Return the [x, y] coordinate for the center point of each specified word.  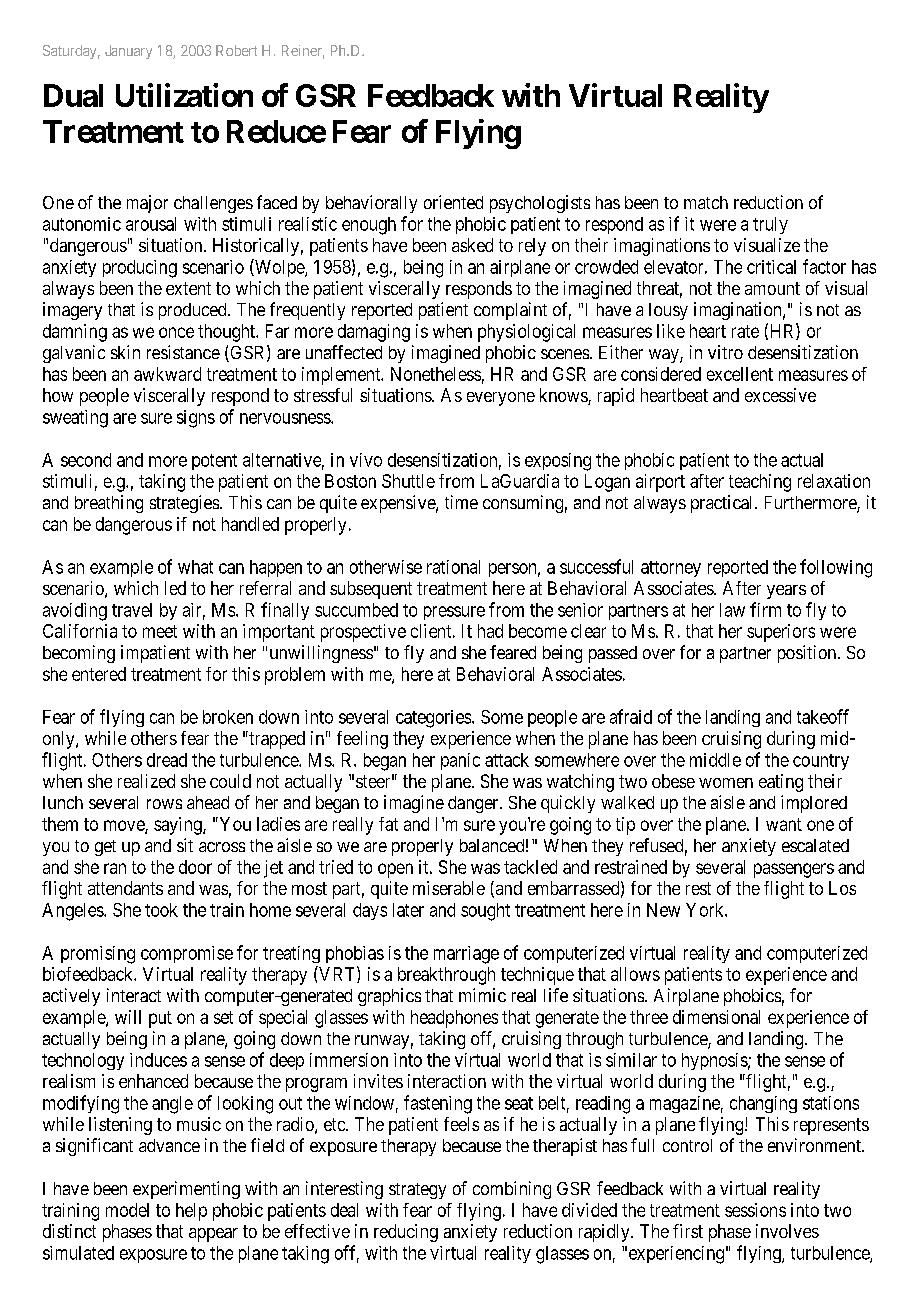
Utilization [184, 95]
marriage [466, 955]
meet [160, 631]
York [706, 910]
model [127, 1210]
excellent [740, 374]
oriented [453, 202]
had [490, 631]
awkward [167, 374]
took [161, 910]
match [706, 202]
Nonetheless [436, 374]
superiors [781, 633]
